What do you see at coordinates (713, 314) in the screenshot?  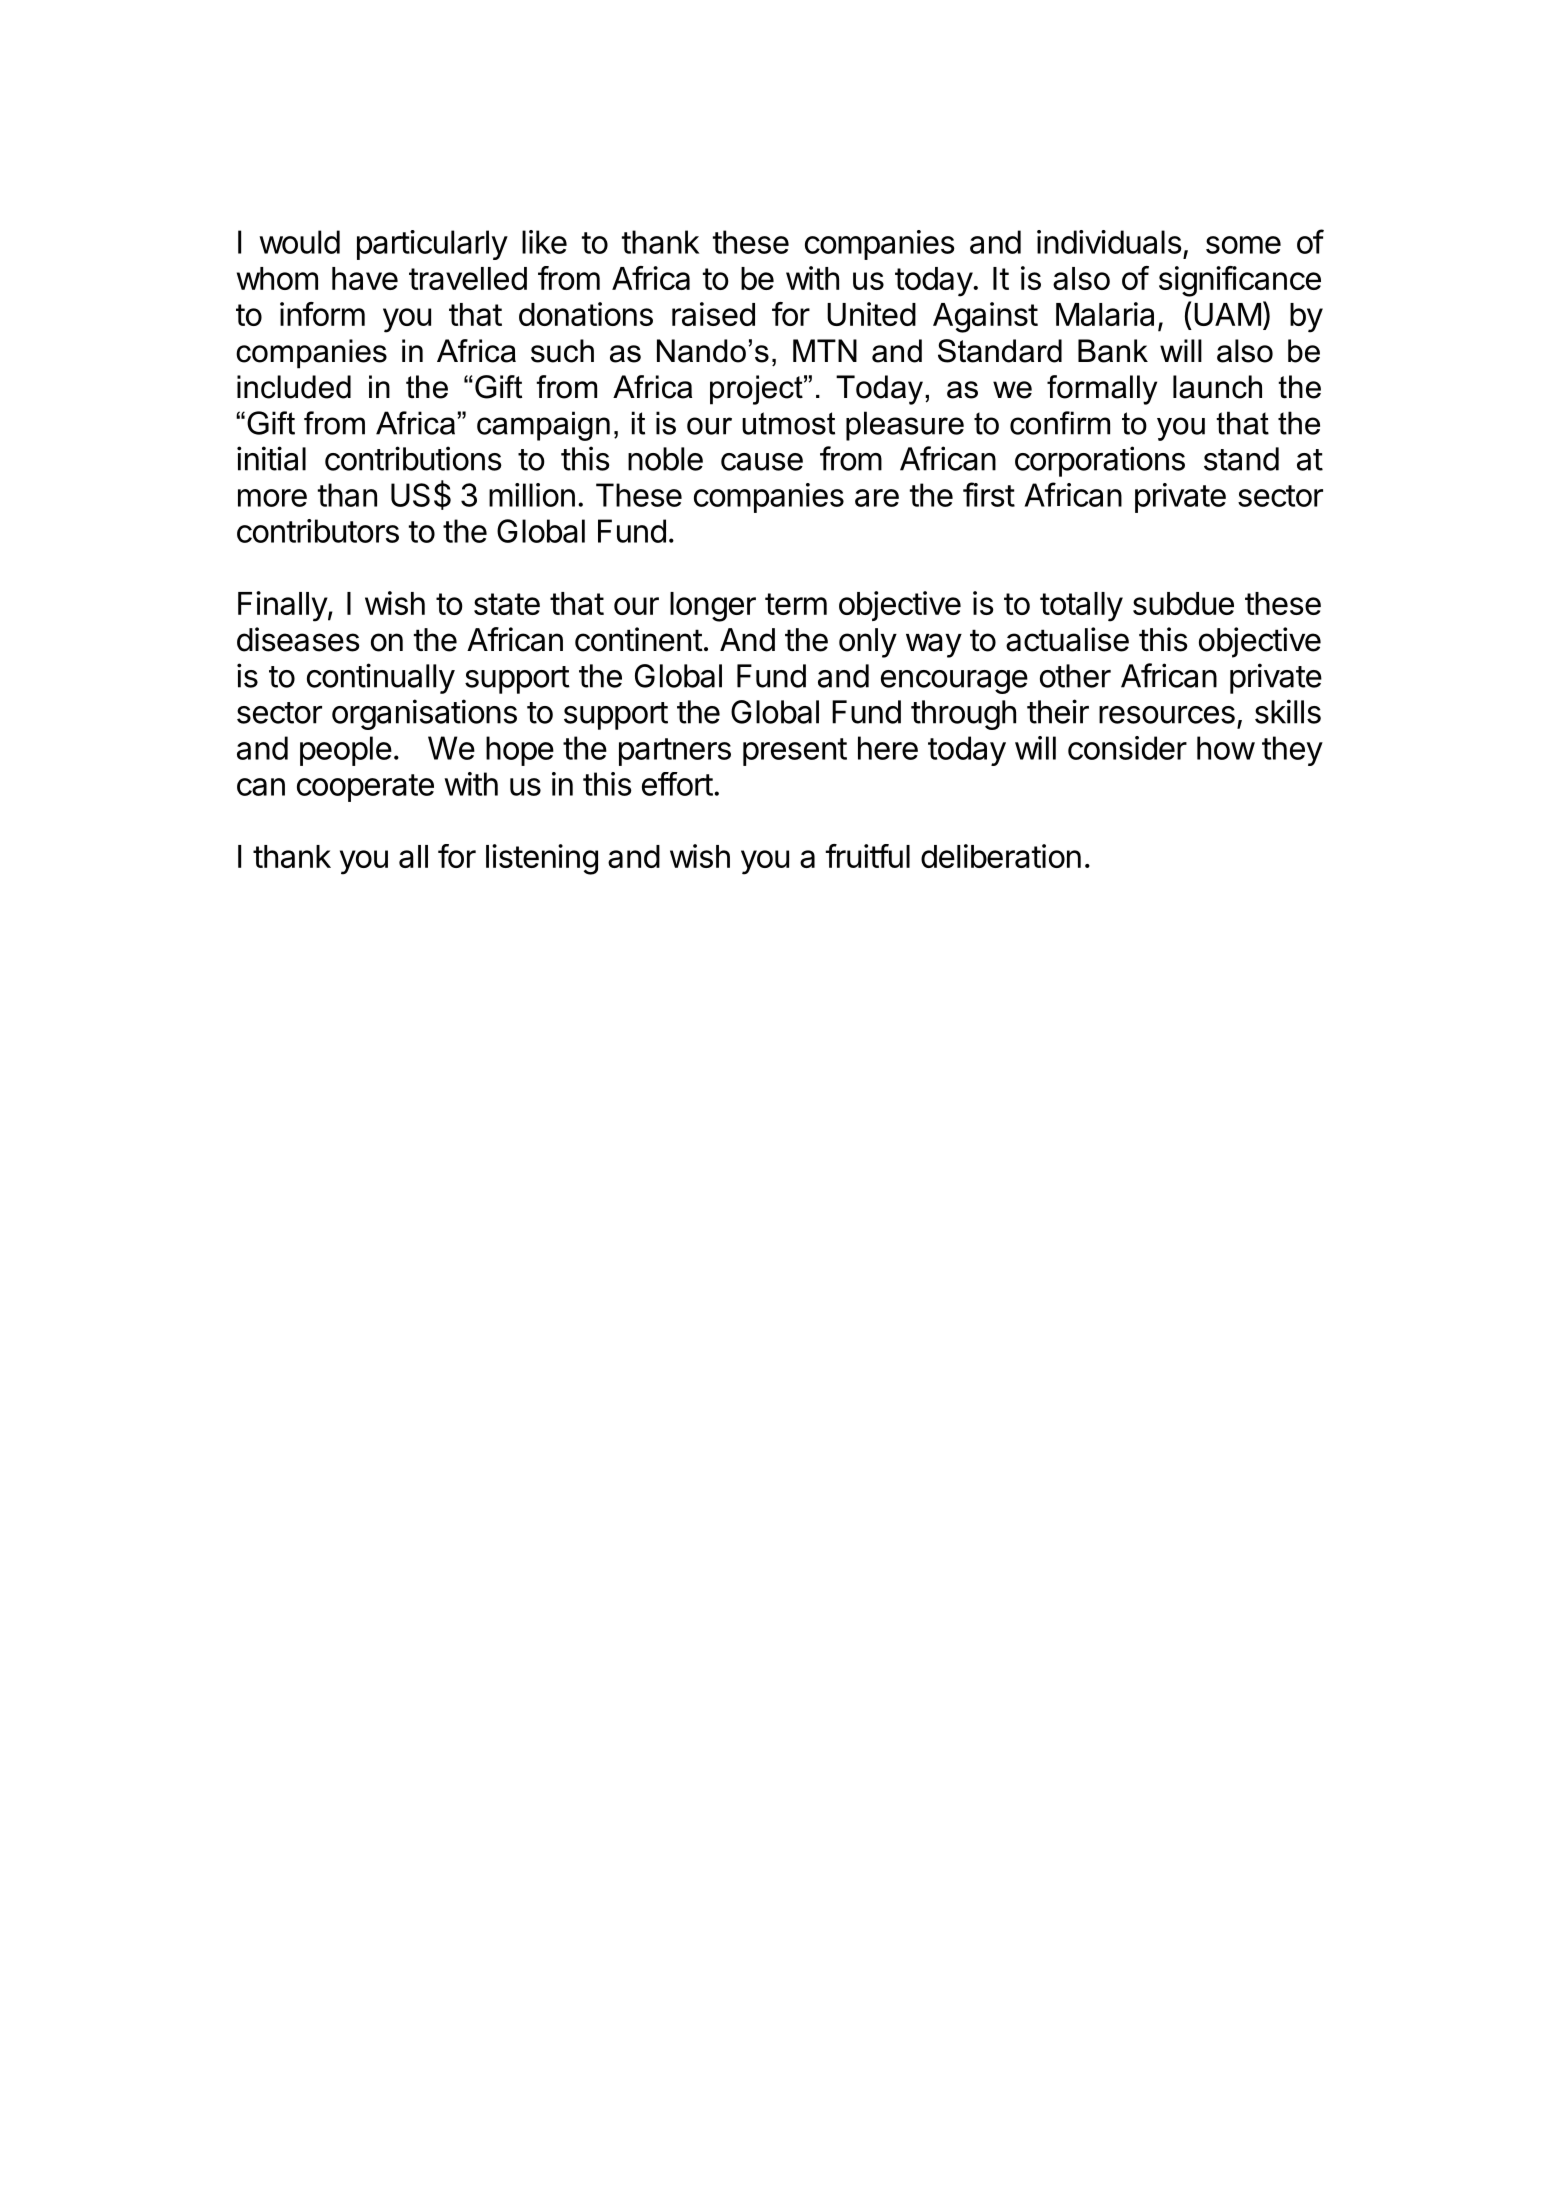 I see `raised` at bounding box center [713, 314].
